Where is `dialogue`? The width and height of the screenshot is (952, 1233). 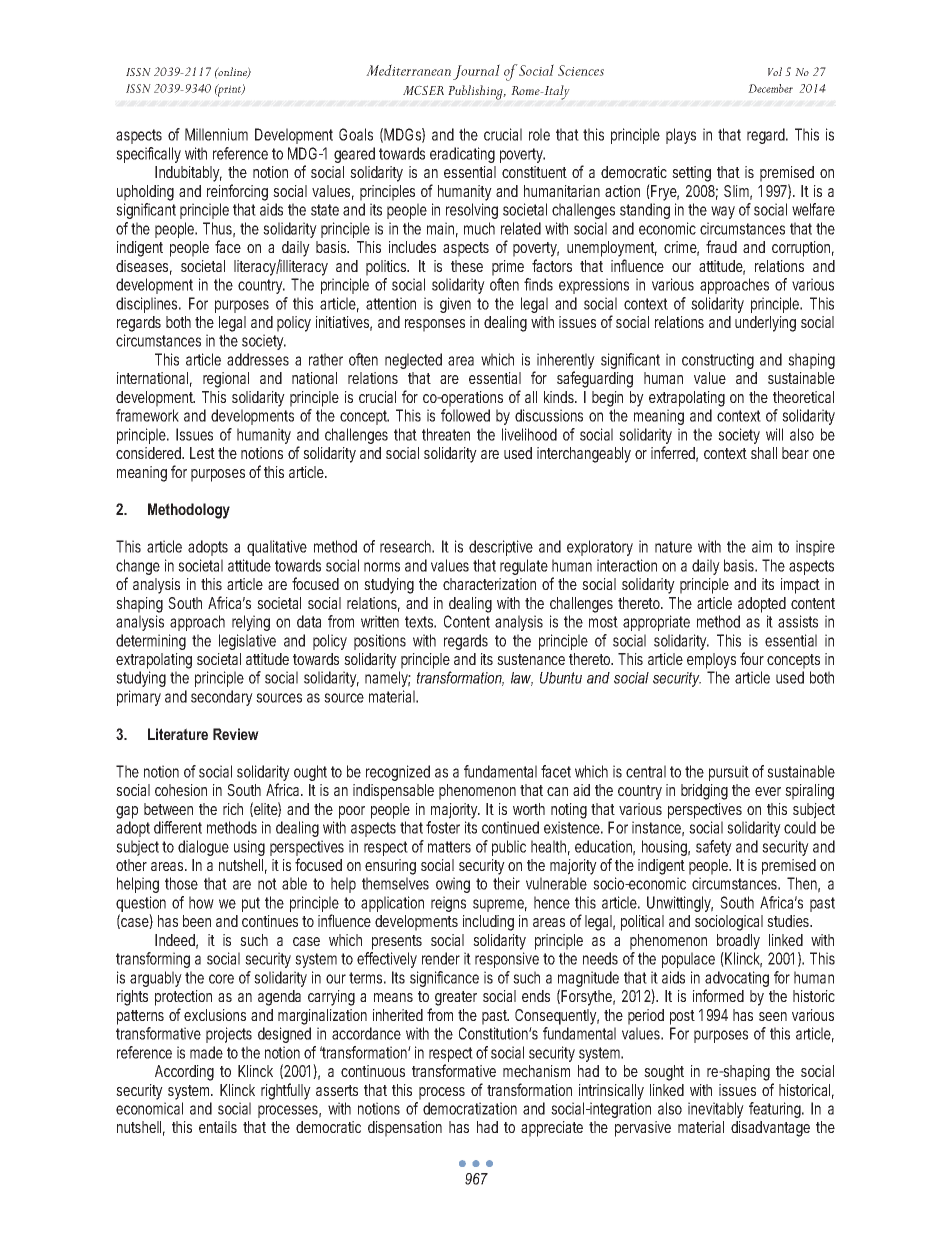
dialogue is located at coordinates (203, 848).
